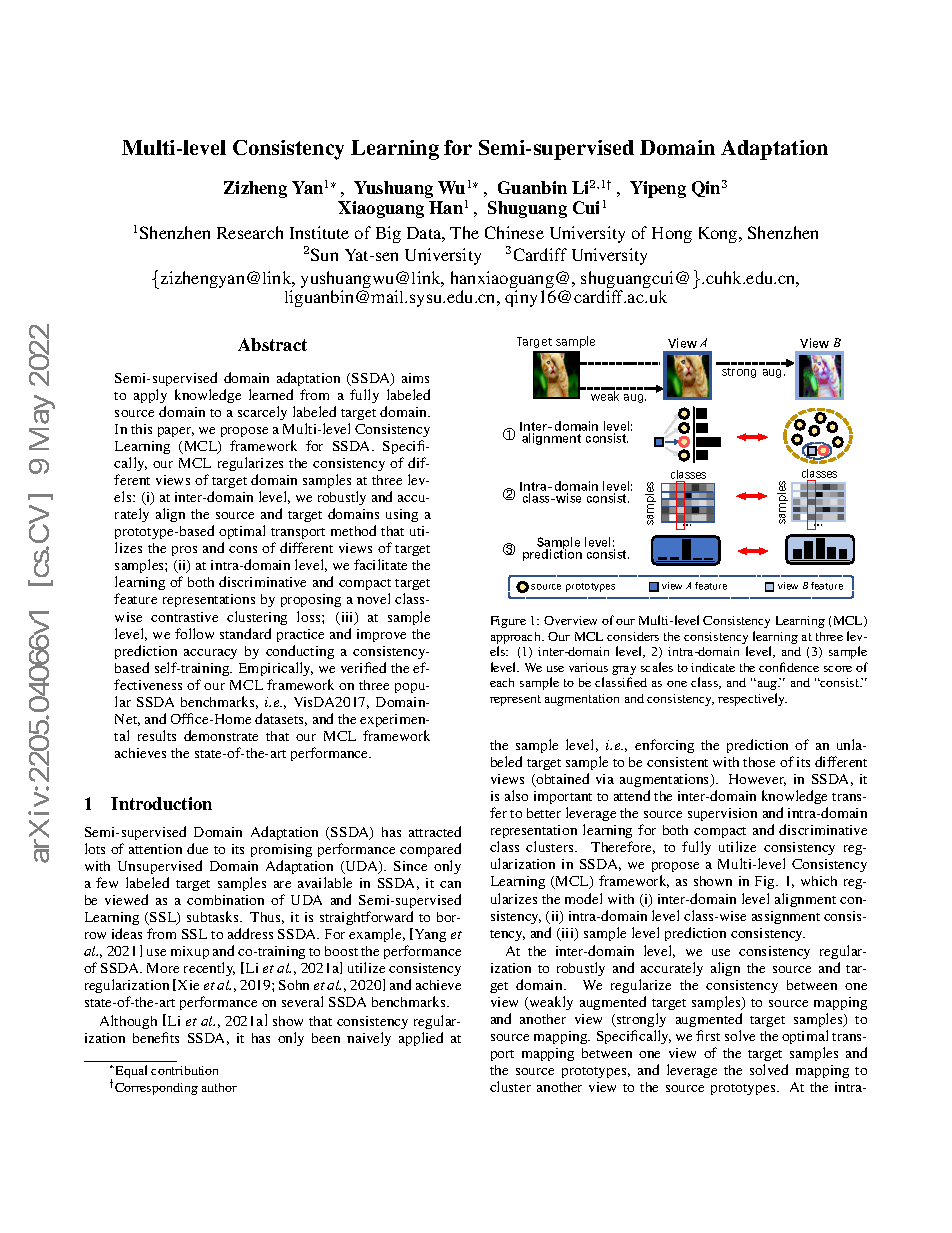 Image resolution: width=952 pixels, height=1233 pixels. Describe the element at coordinates (194, 633) in the page. I see `follow` at that location.
